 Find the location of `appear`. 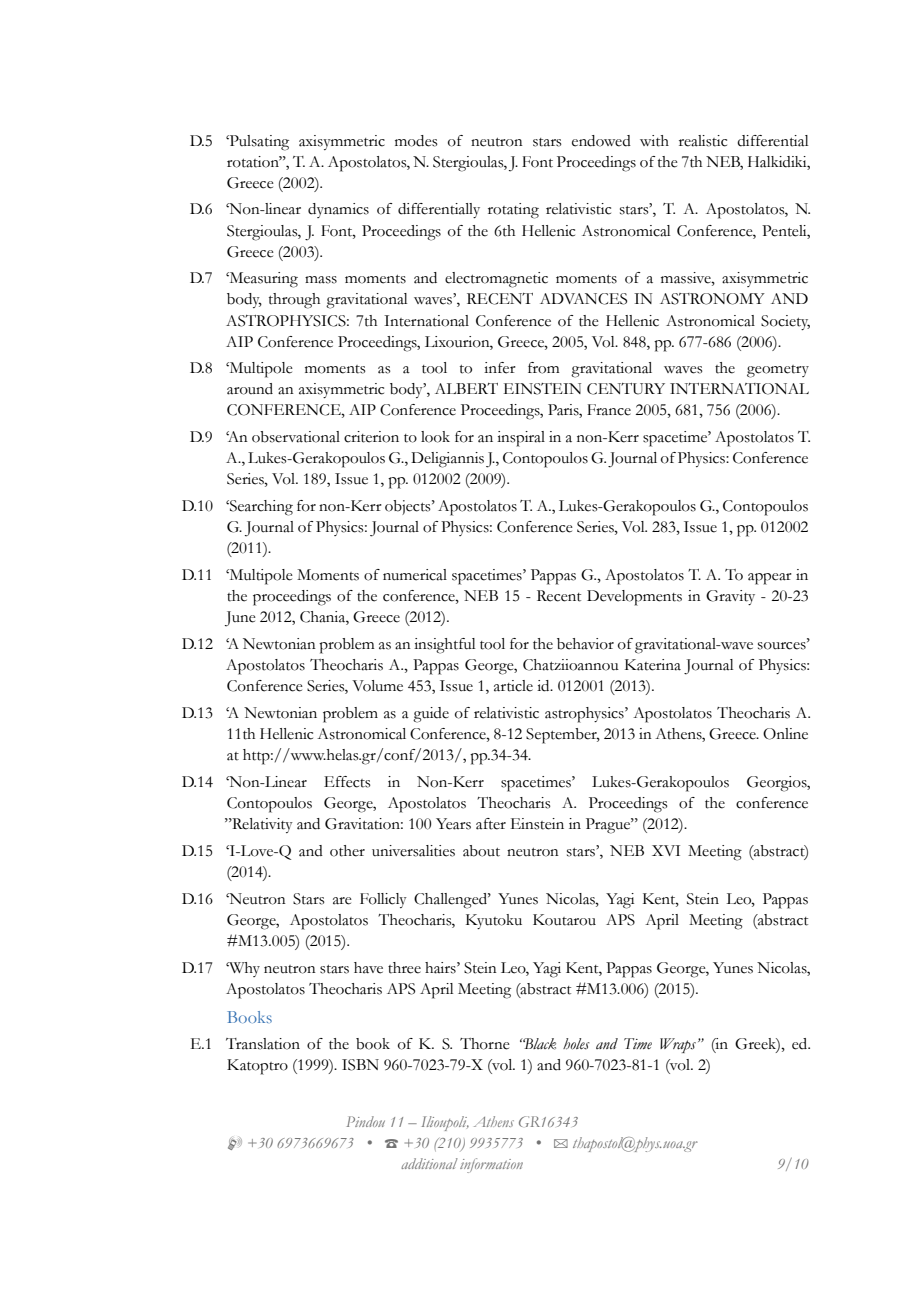

appear is located at coordinates (770, 579).
